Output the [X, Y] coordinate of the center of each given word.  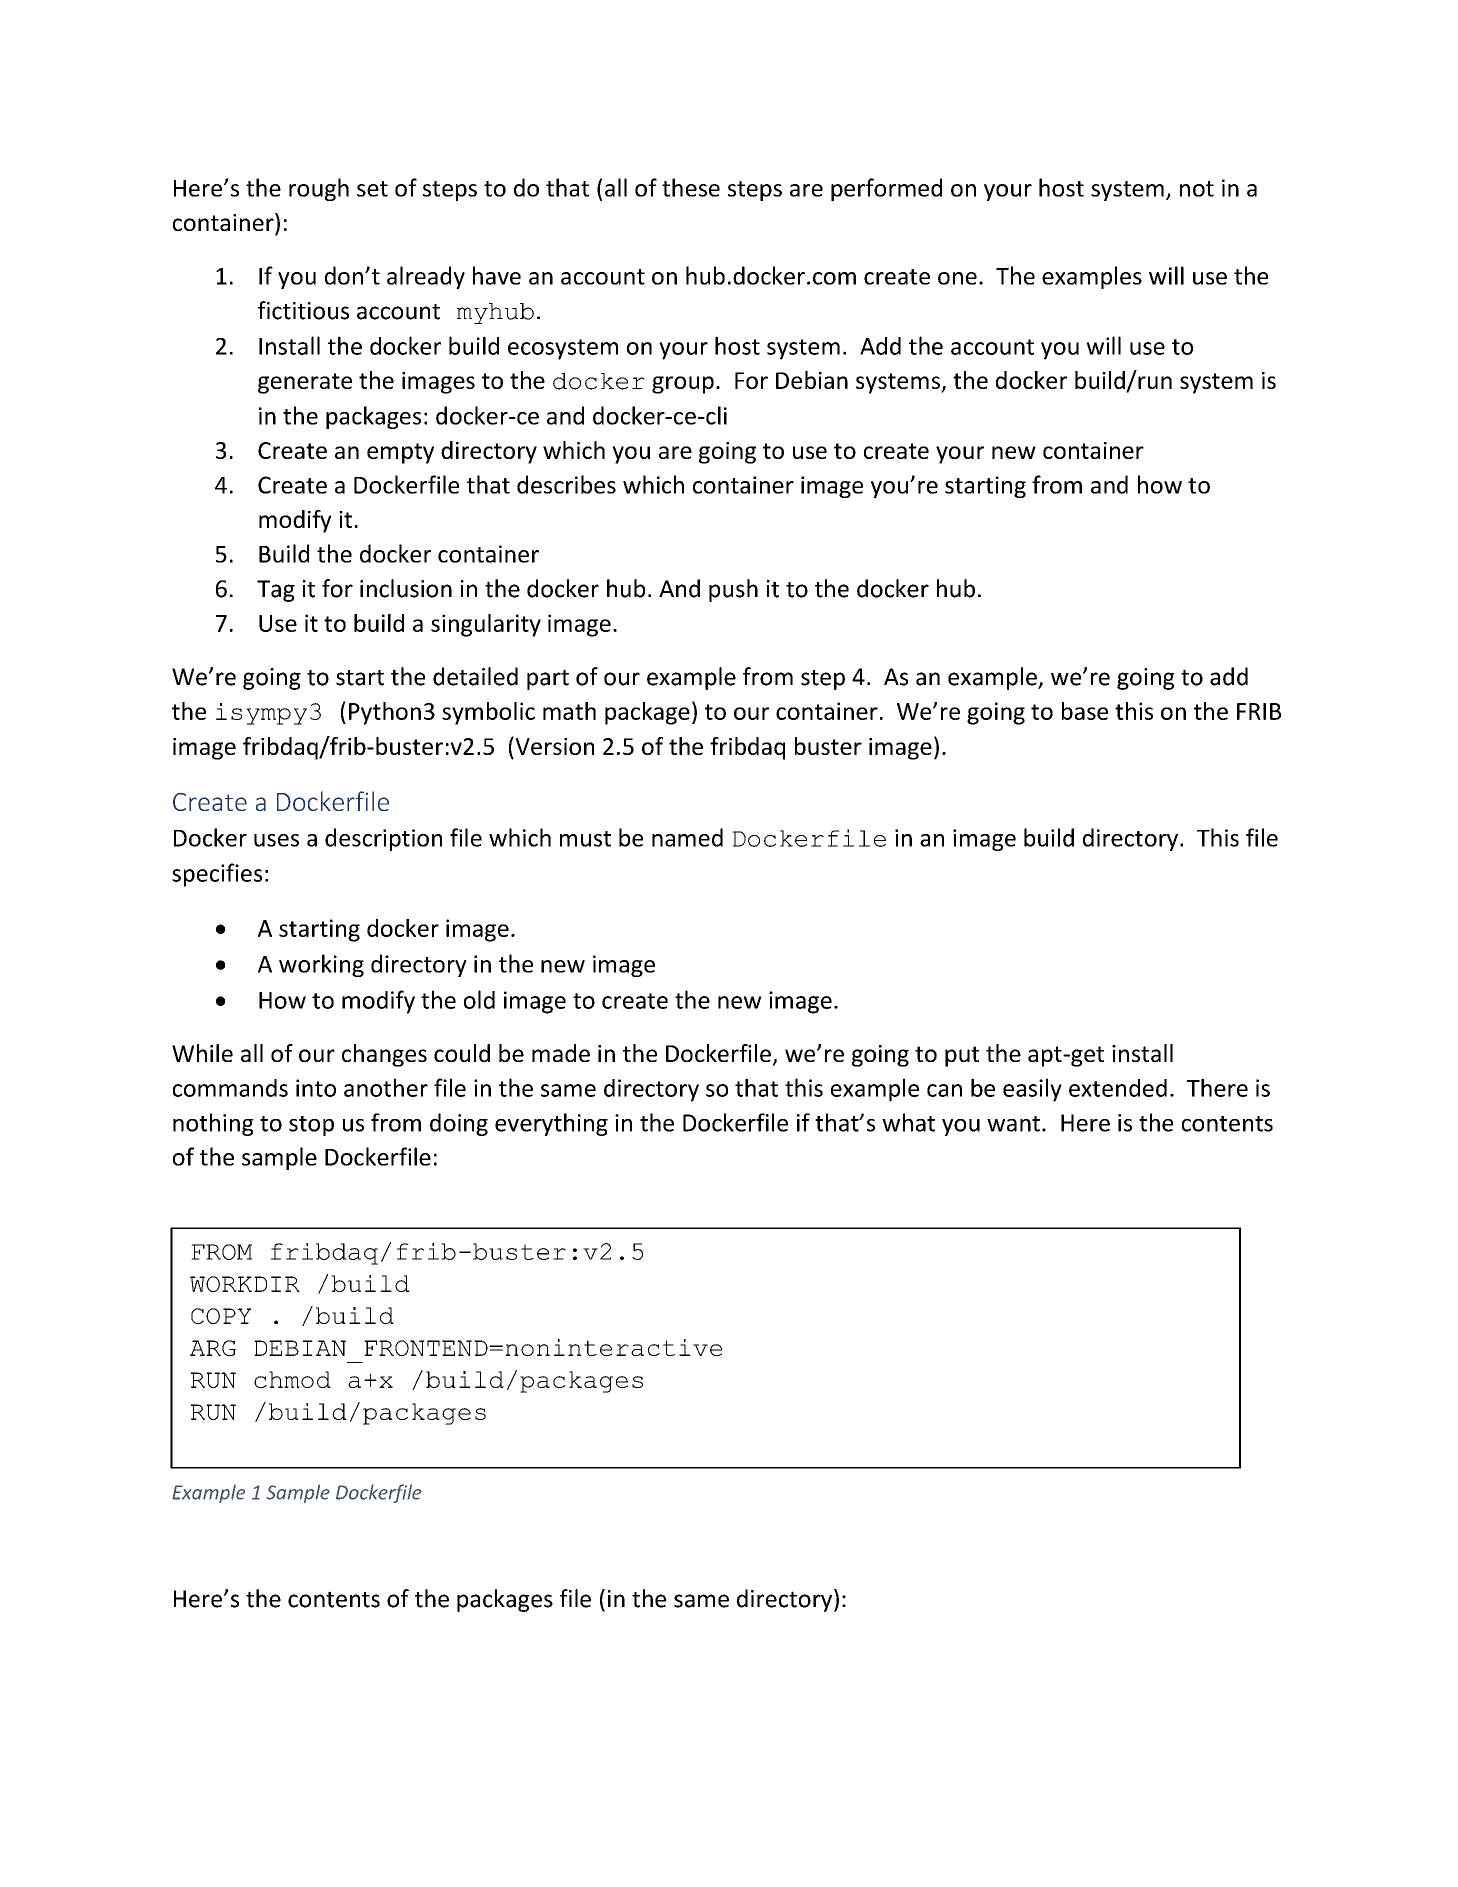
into [316, 1088]
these [691, 187]
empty [400, 453]
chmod [292, 1379]
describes [566, 484]
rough [319, 189]
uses [276, 840]
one [957, 278]
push [733, 590]
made [561, 1053]
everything [551, 1124]
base [1085, 711]
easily [1032, 1090]
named [687, 837]
